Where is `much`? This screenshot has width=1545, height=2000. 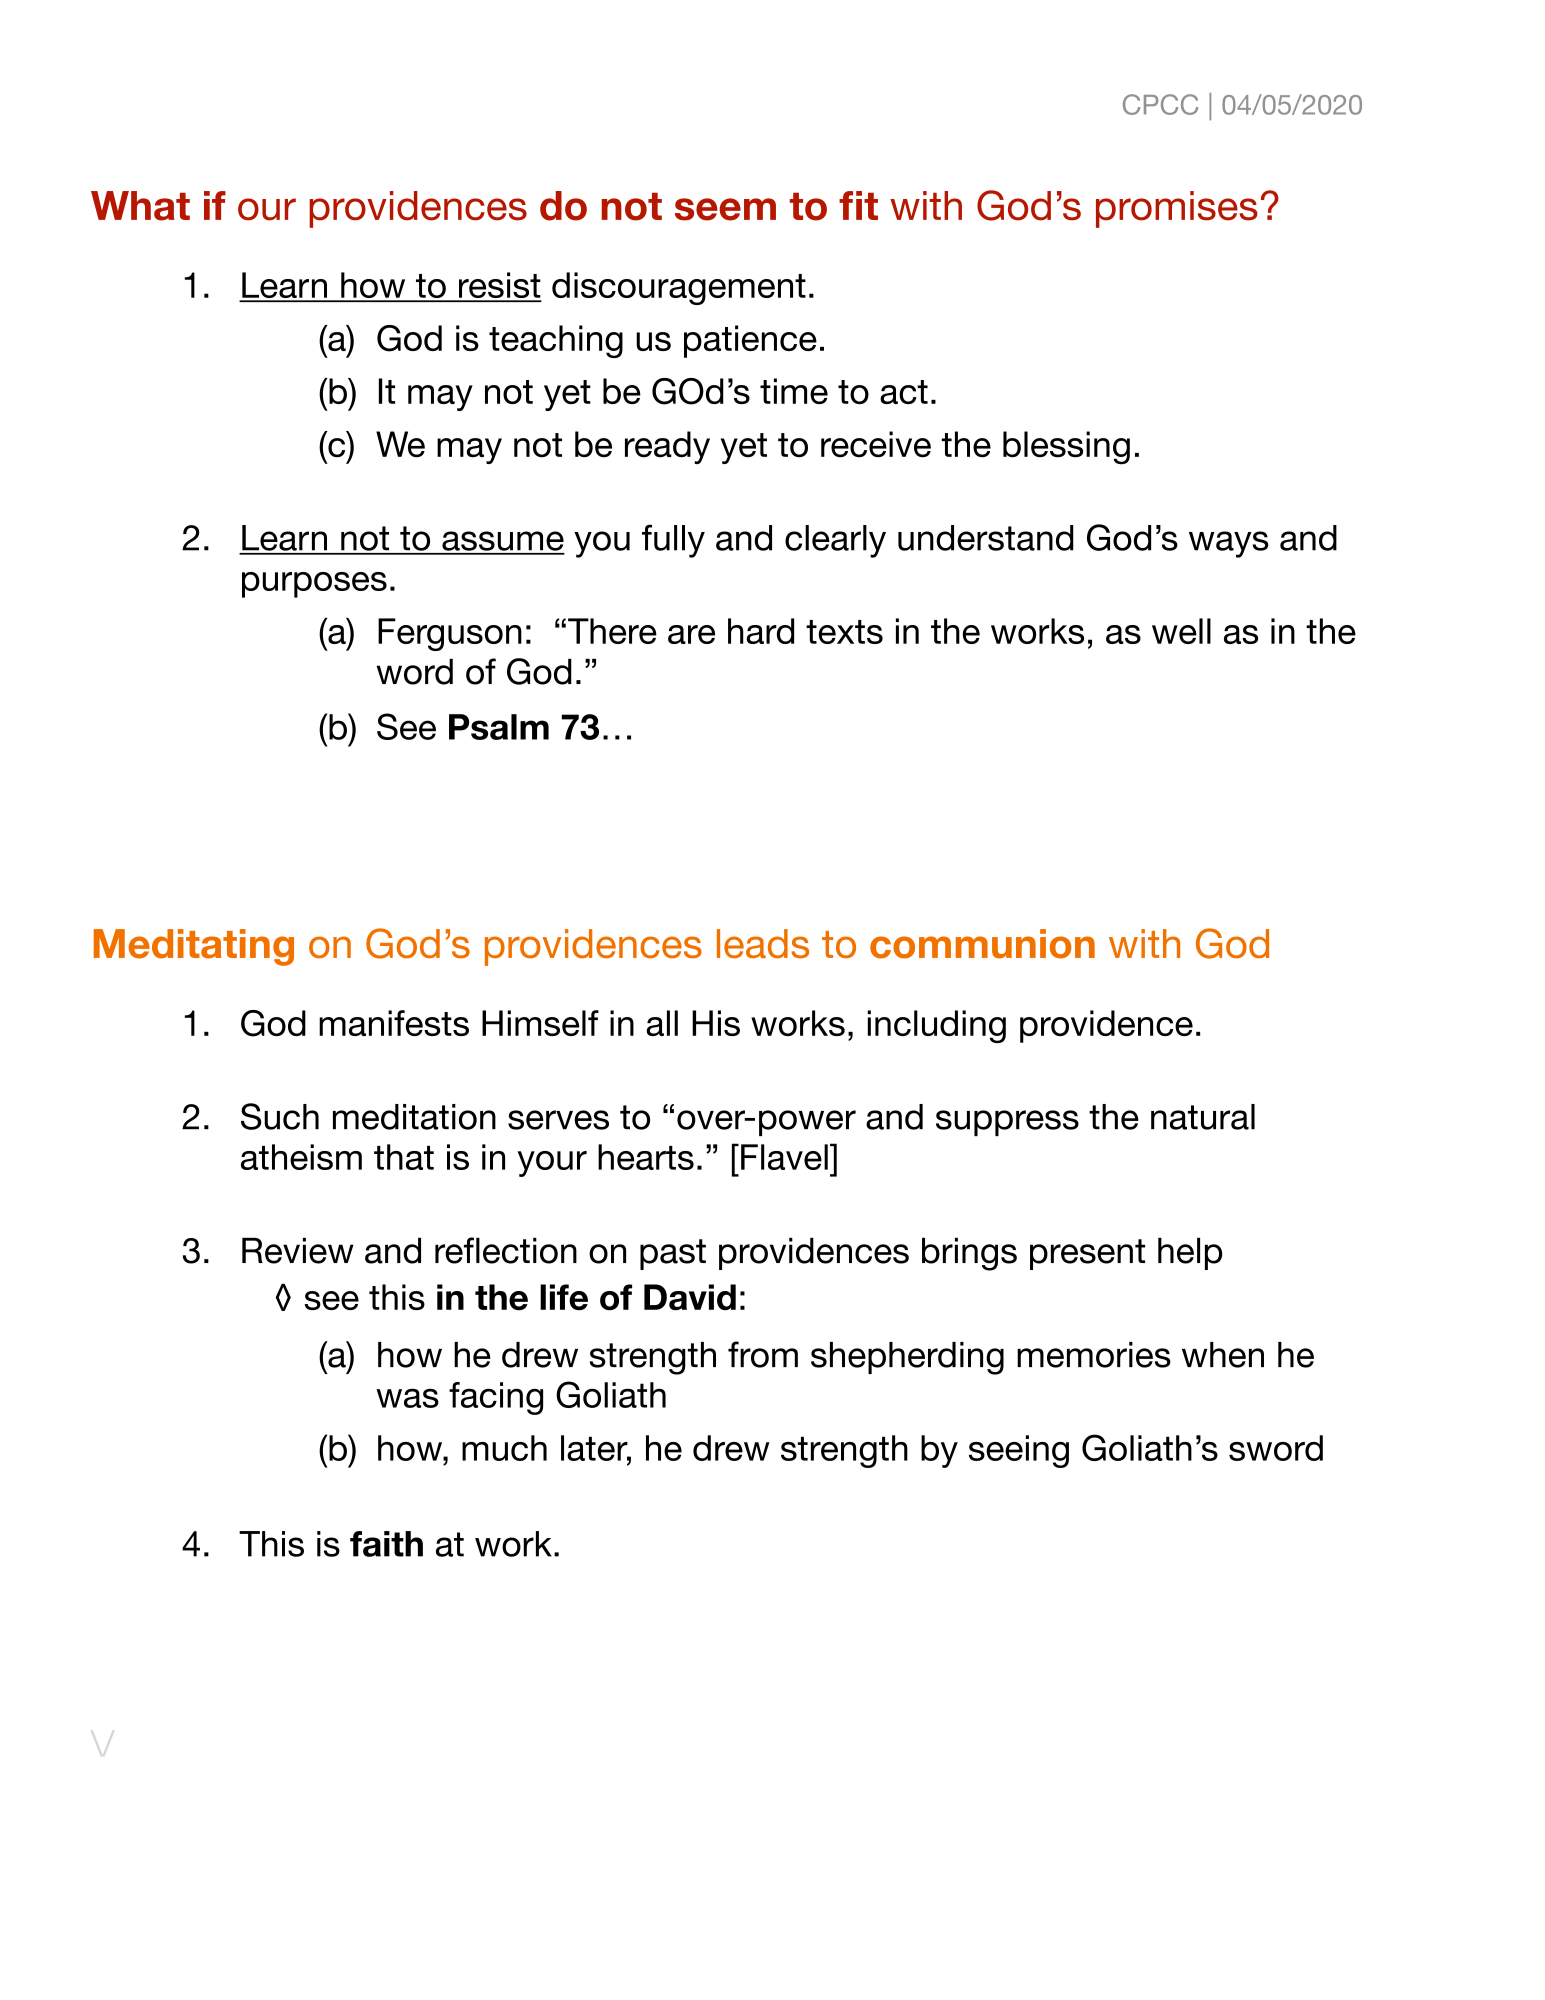 much is located at coordinates (504, 1448).
